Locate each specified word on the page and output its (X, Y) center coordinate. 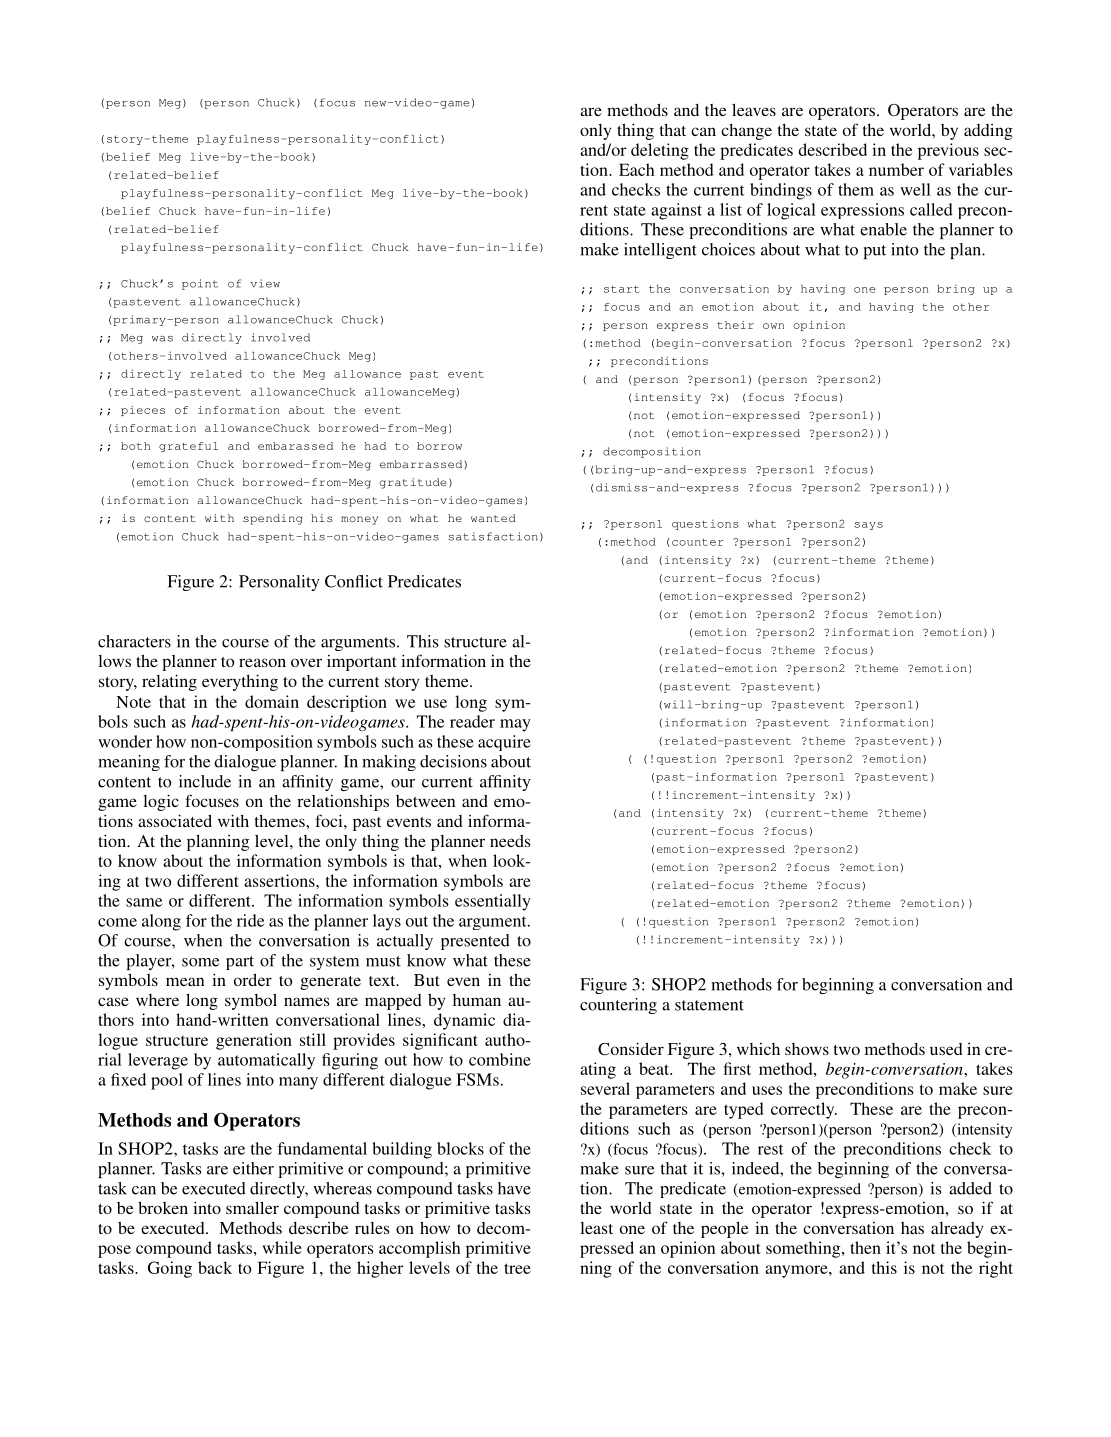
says (868, 526)
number (896, 169)
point (200, 284)
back (215, 1267)
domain (272, 701)
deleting (660, 151)
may (515, 725)
